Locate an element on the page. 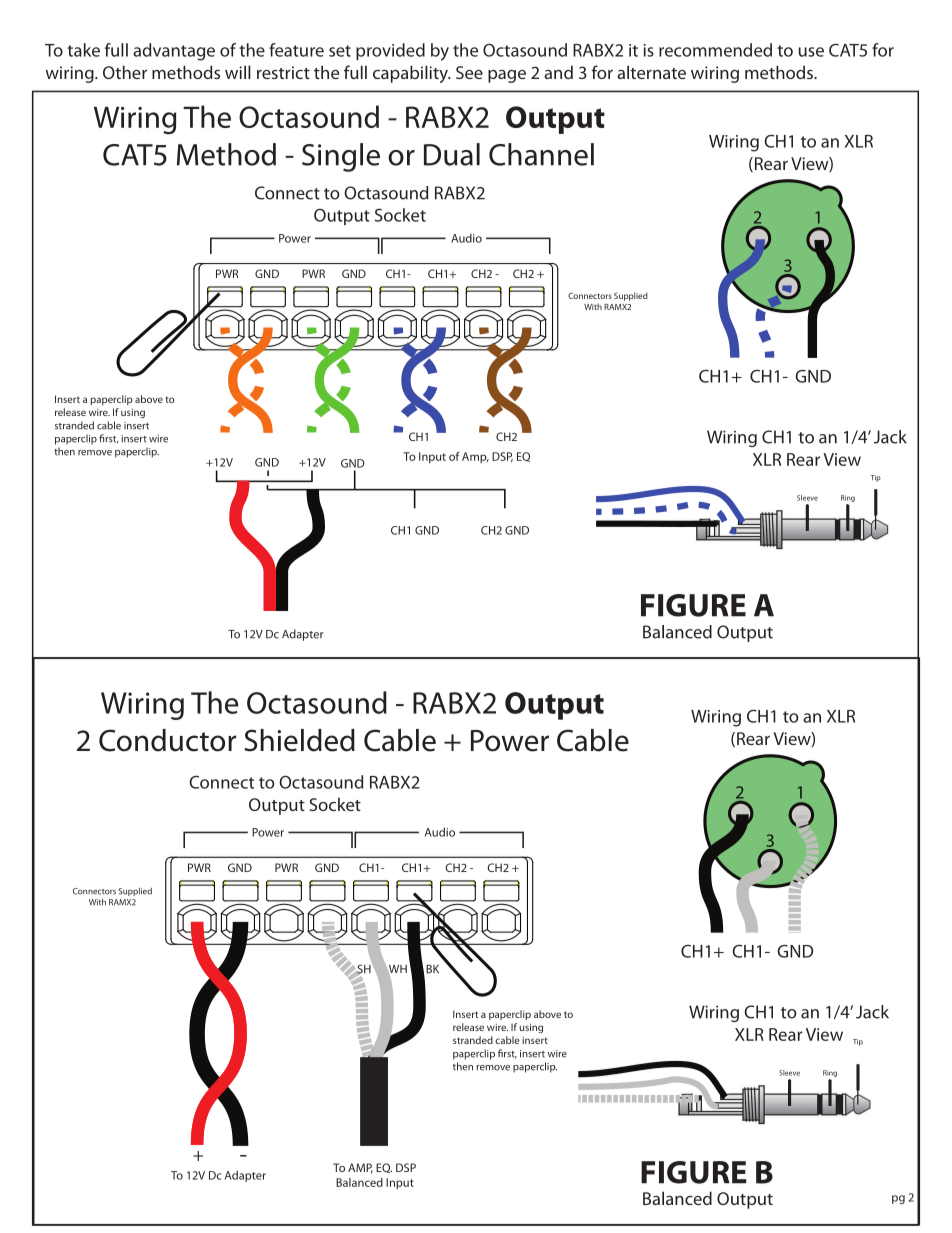 The image size is (952, 1233). Dual is located at coordinates (452, 154).
